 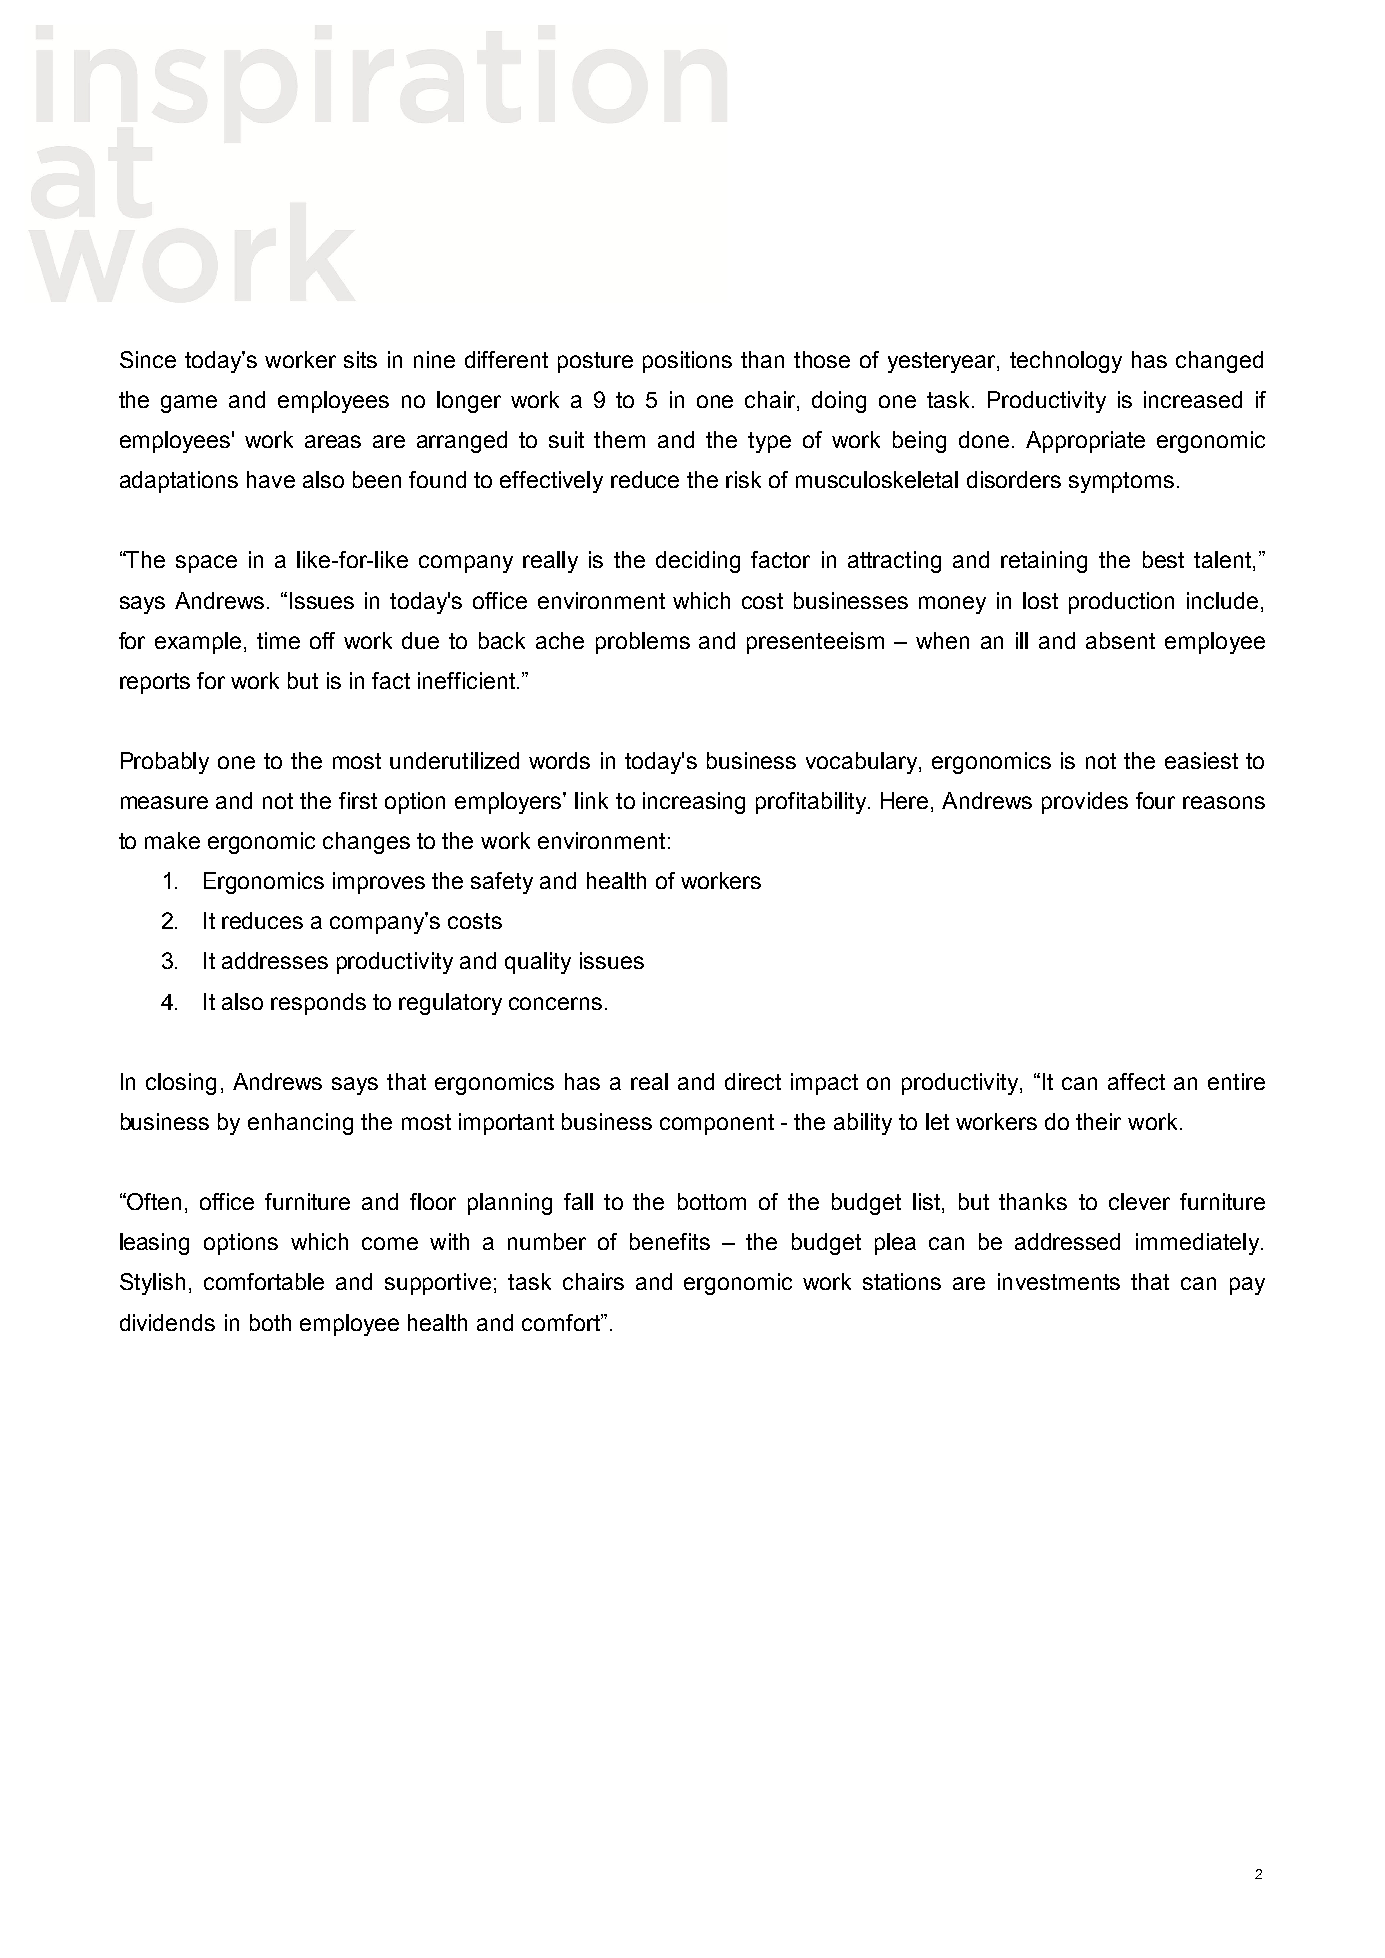 I want to click on investments, so click(x=1059, y=1281).
